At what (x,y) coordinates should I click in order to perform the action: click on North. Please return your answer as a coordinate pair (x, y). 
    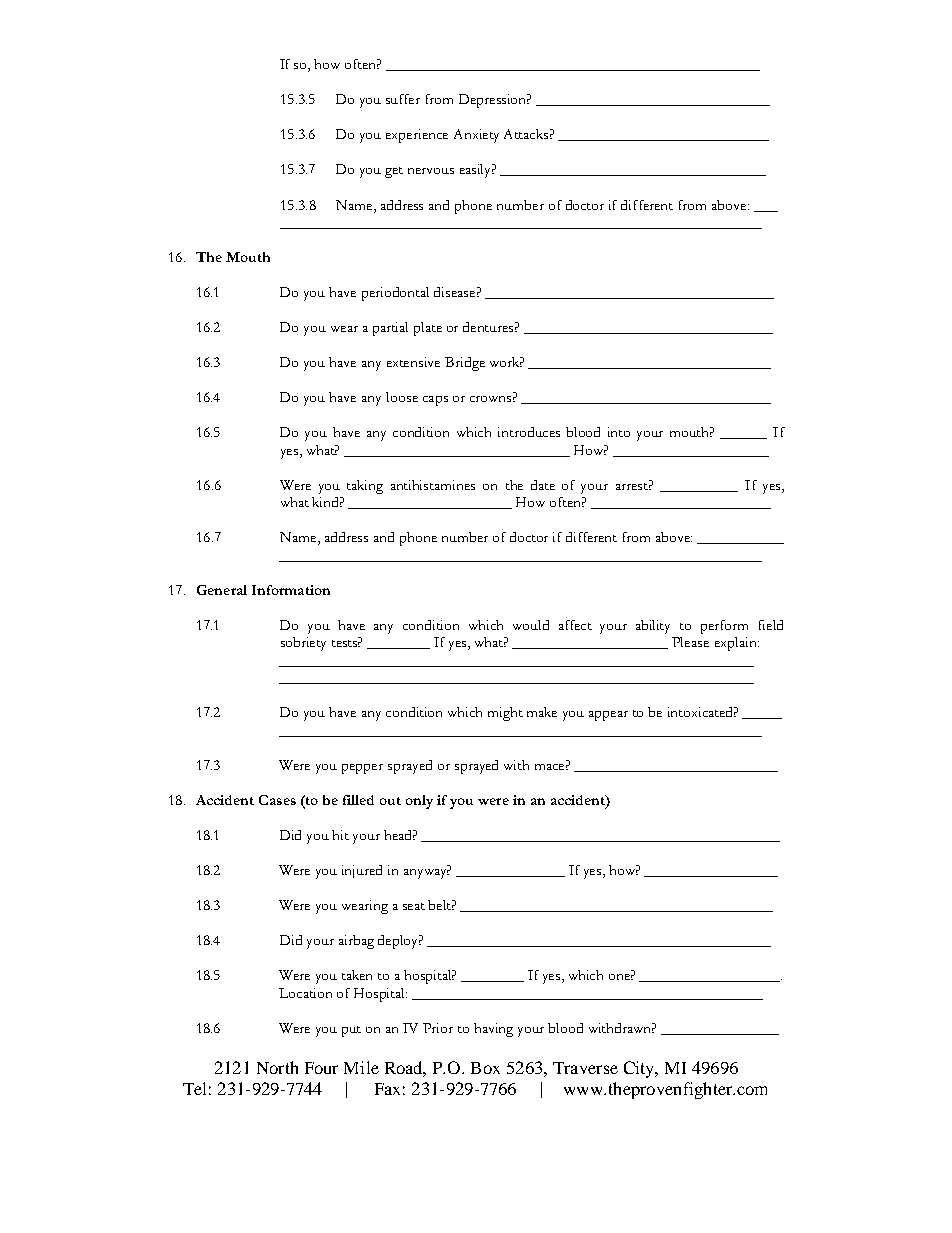
    Looking at the image, I should click on (277, 1067).
